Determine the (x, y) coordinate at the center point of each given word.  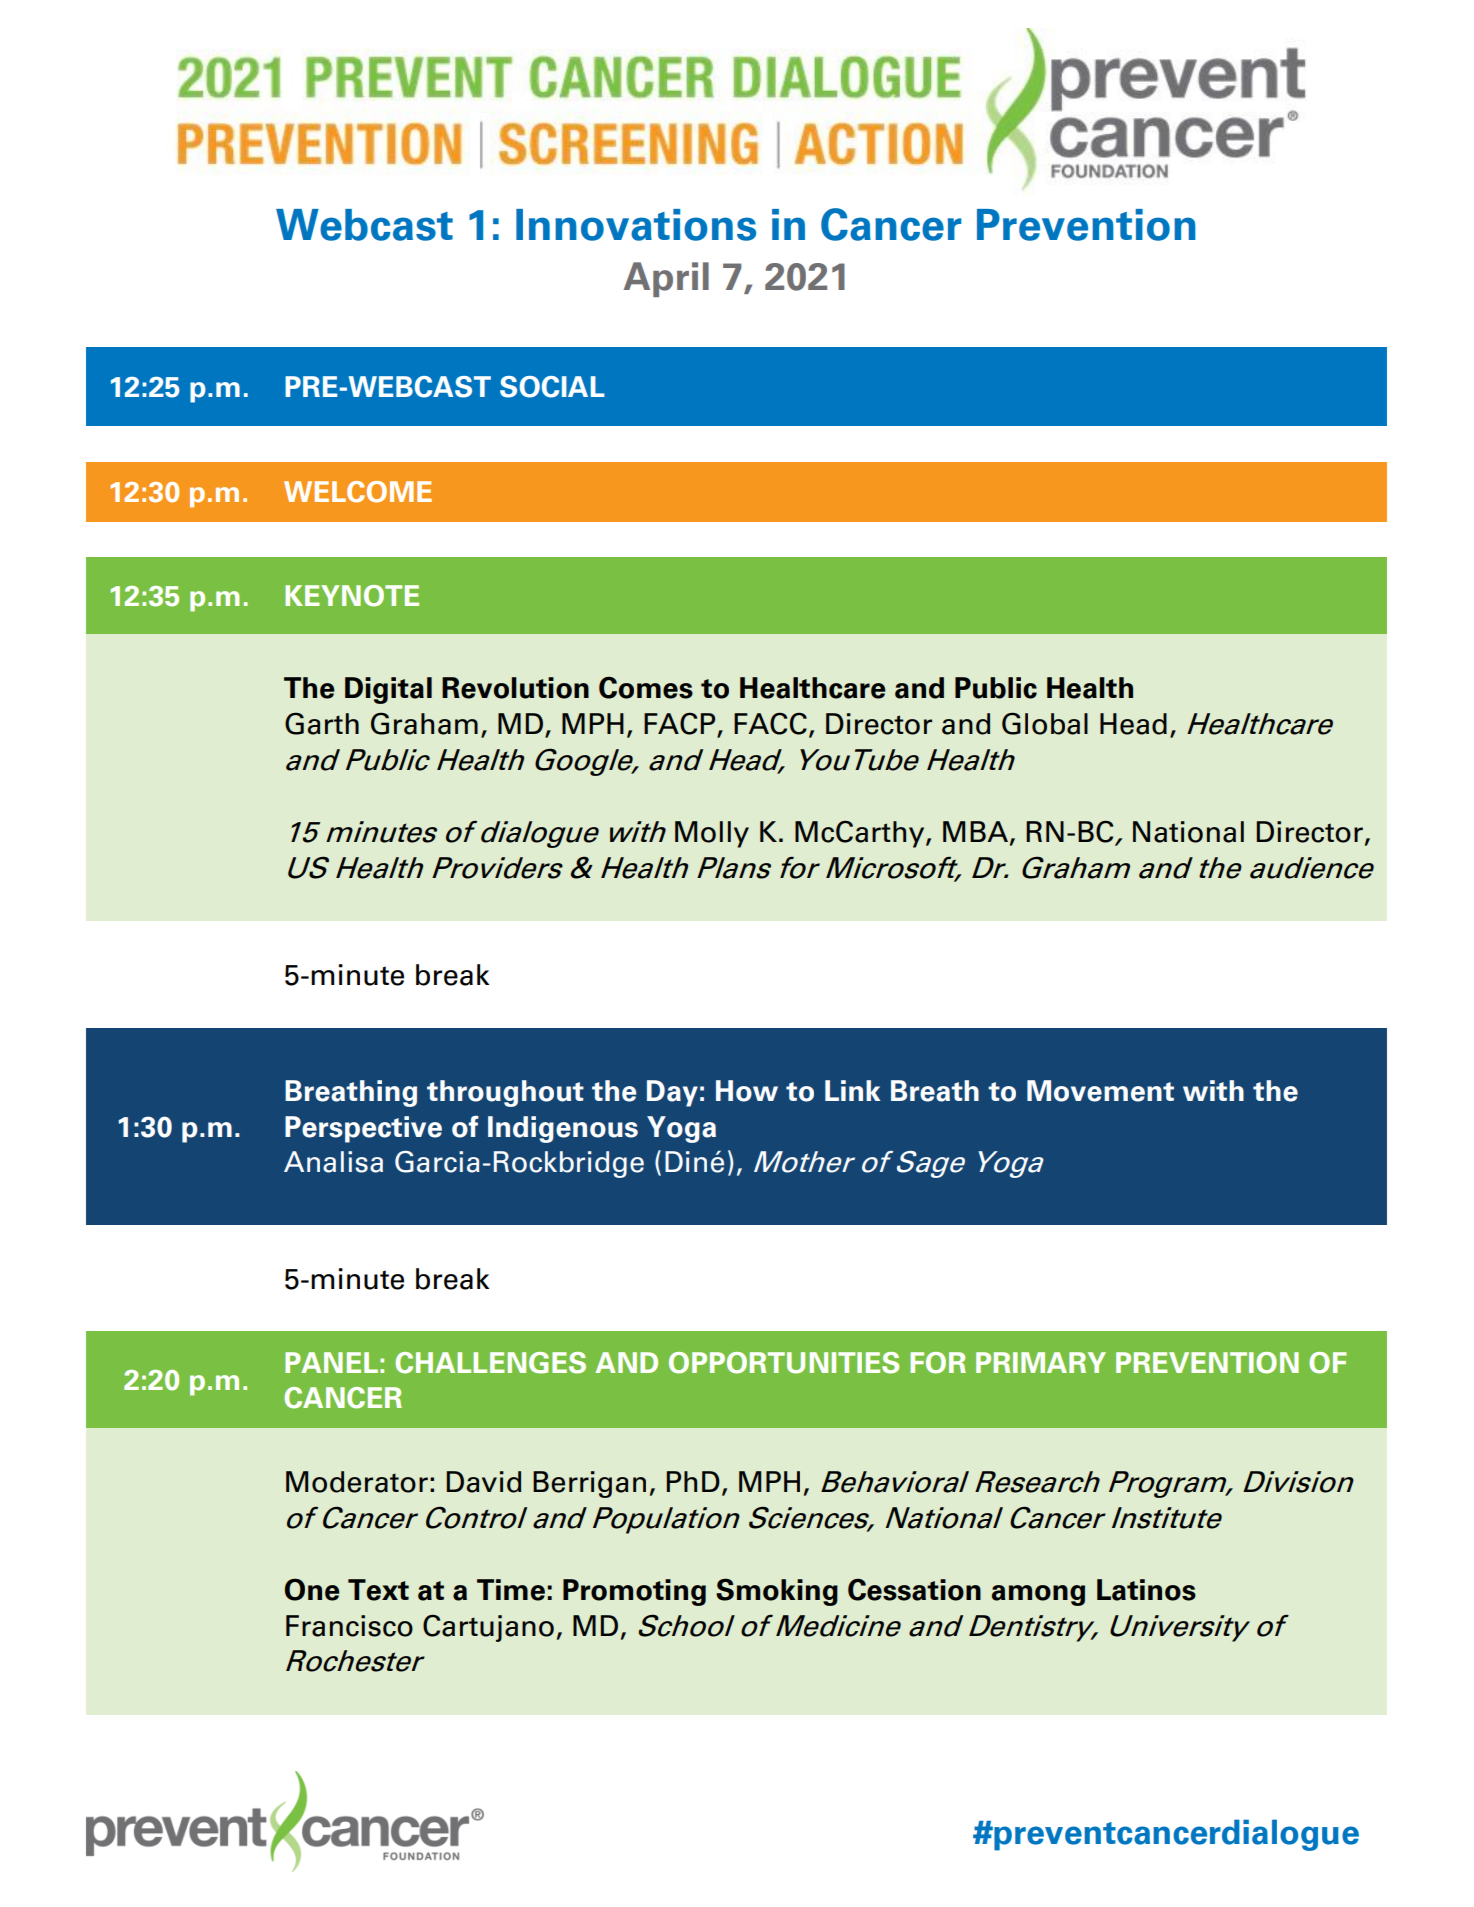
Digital (388, 690)
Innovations (636, 225)
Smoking (777, 1592)
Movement (1100, 1091)
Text (378, 1590)
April (666, 279)
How (747, 1091)
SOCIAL (552, 387)
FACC (770, 723)
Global (1045, 723)
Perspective (363, 1129)
